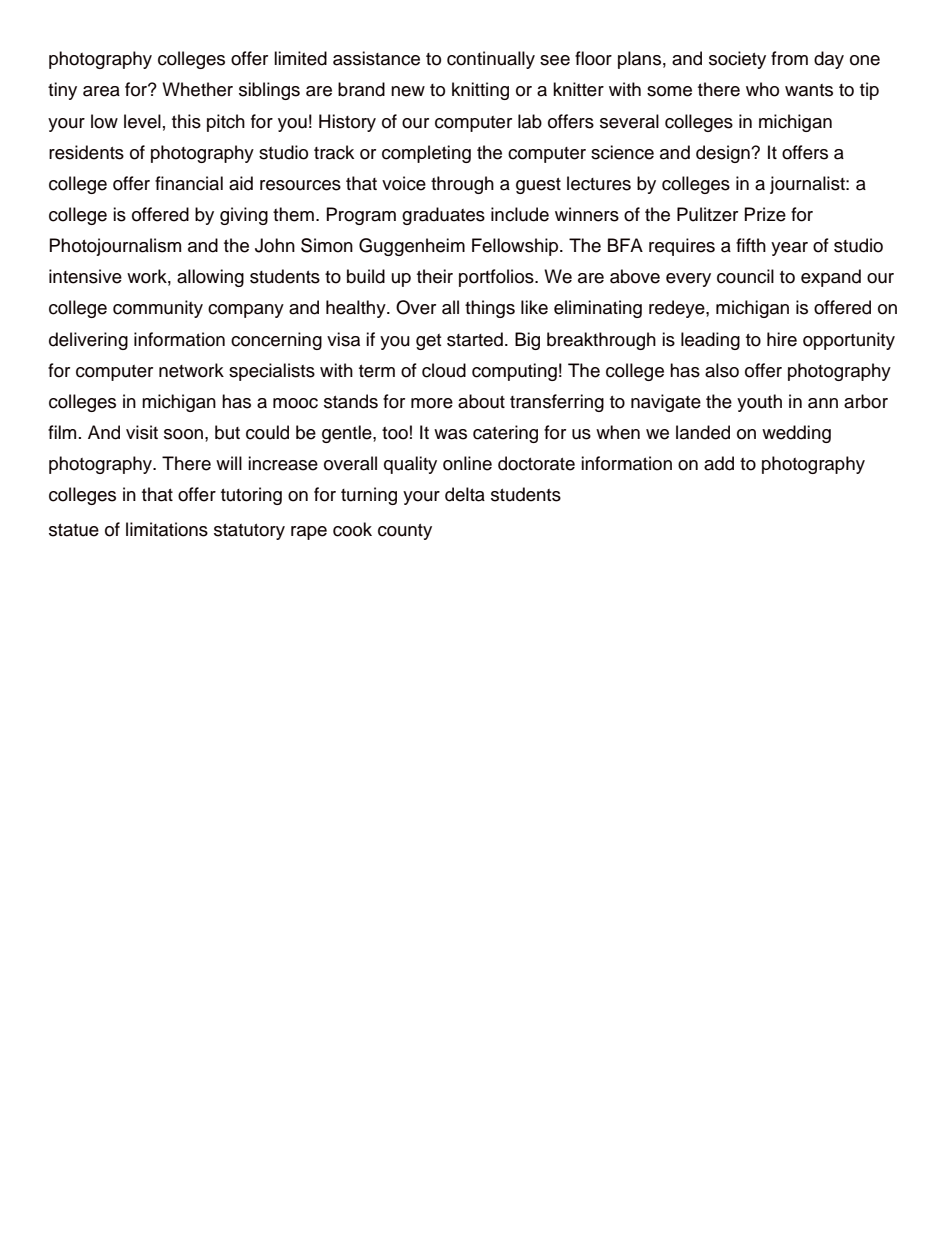 The image size is (952, 1233). I want to click on Prize, so click(765, 214).
